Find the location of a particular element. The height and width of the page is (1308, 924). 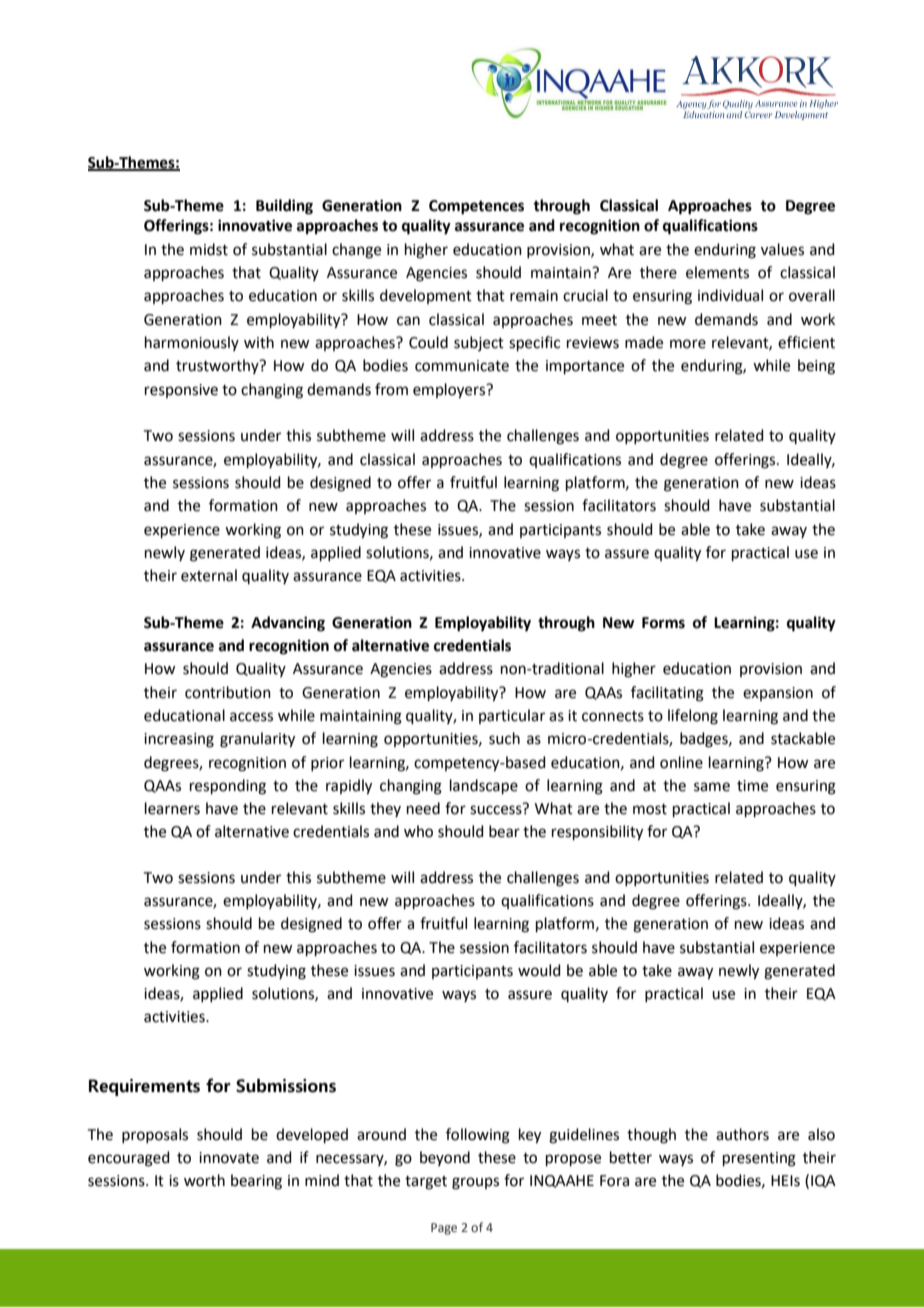

particular is located at coordinates (512, 716).
